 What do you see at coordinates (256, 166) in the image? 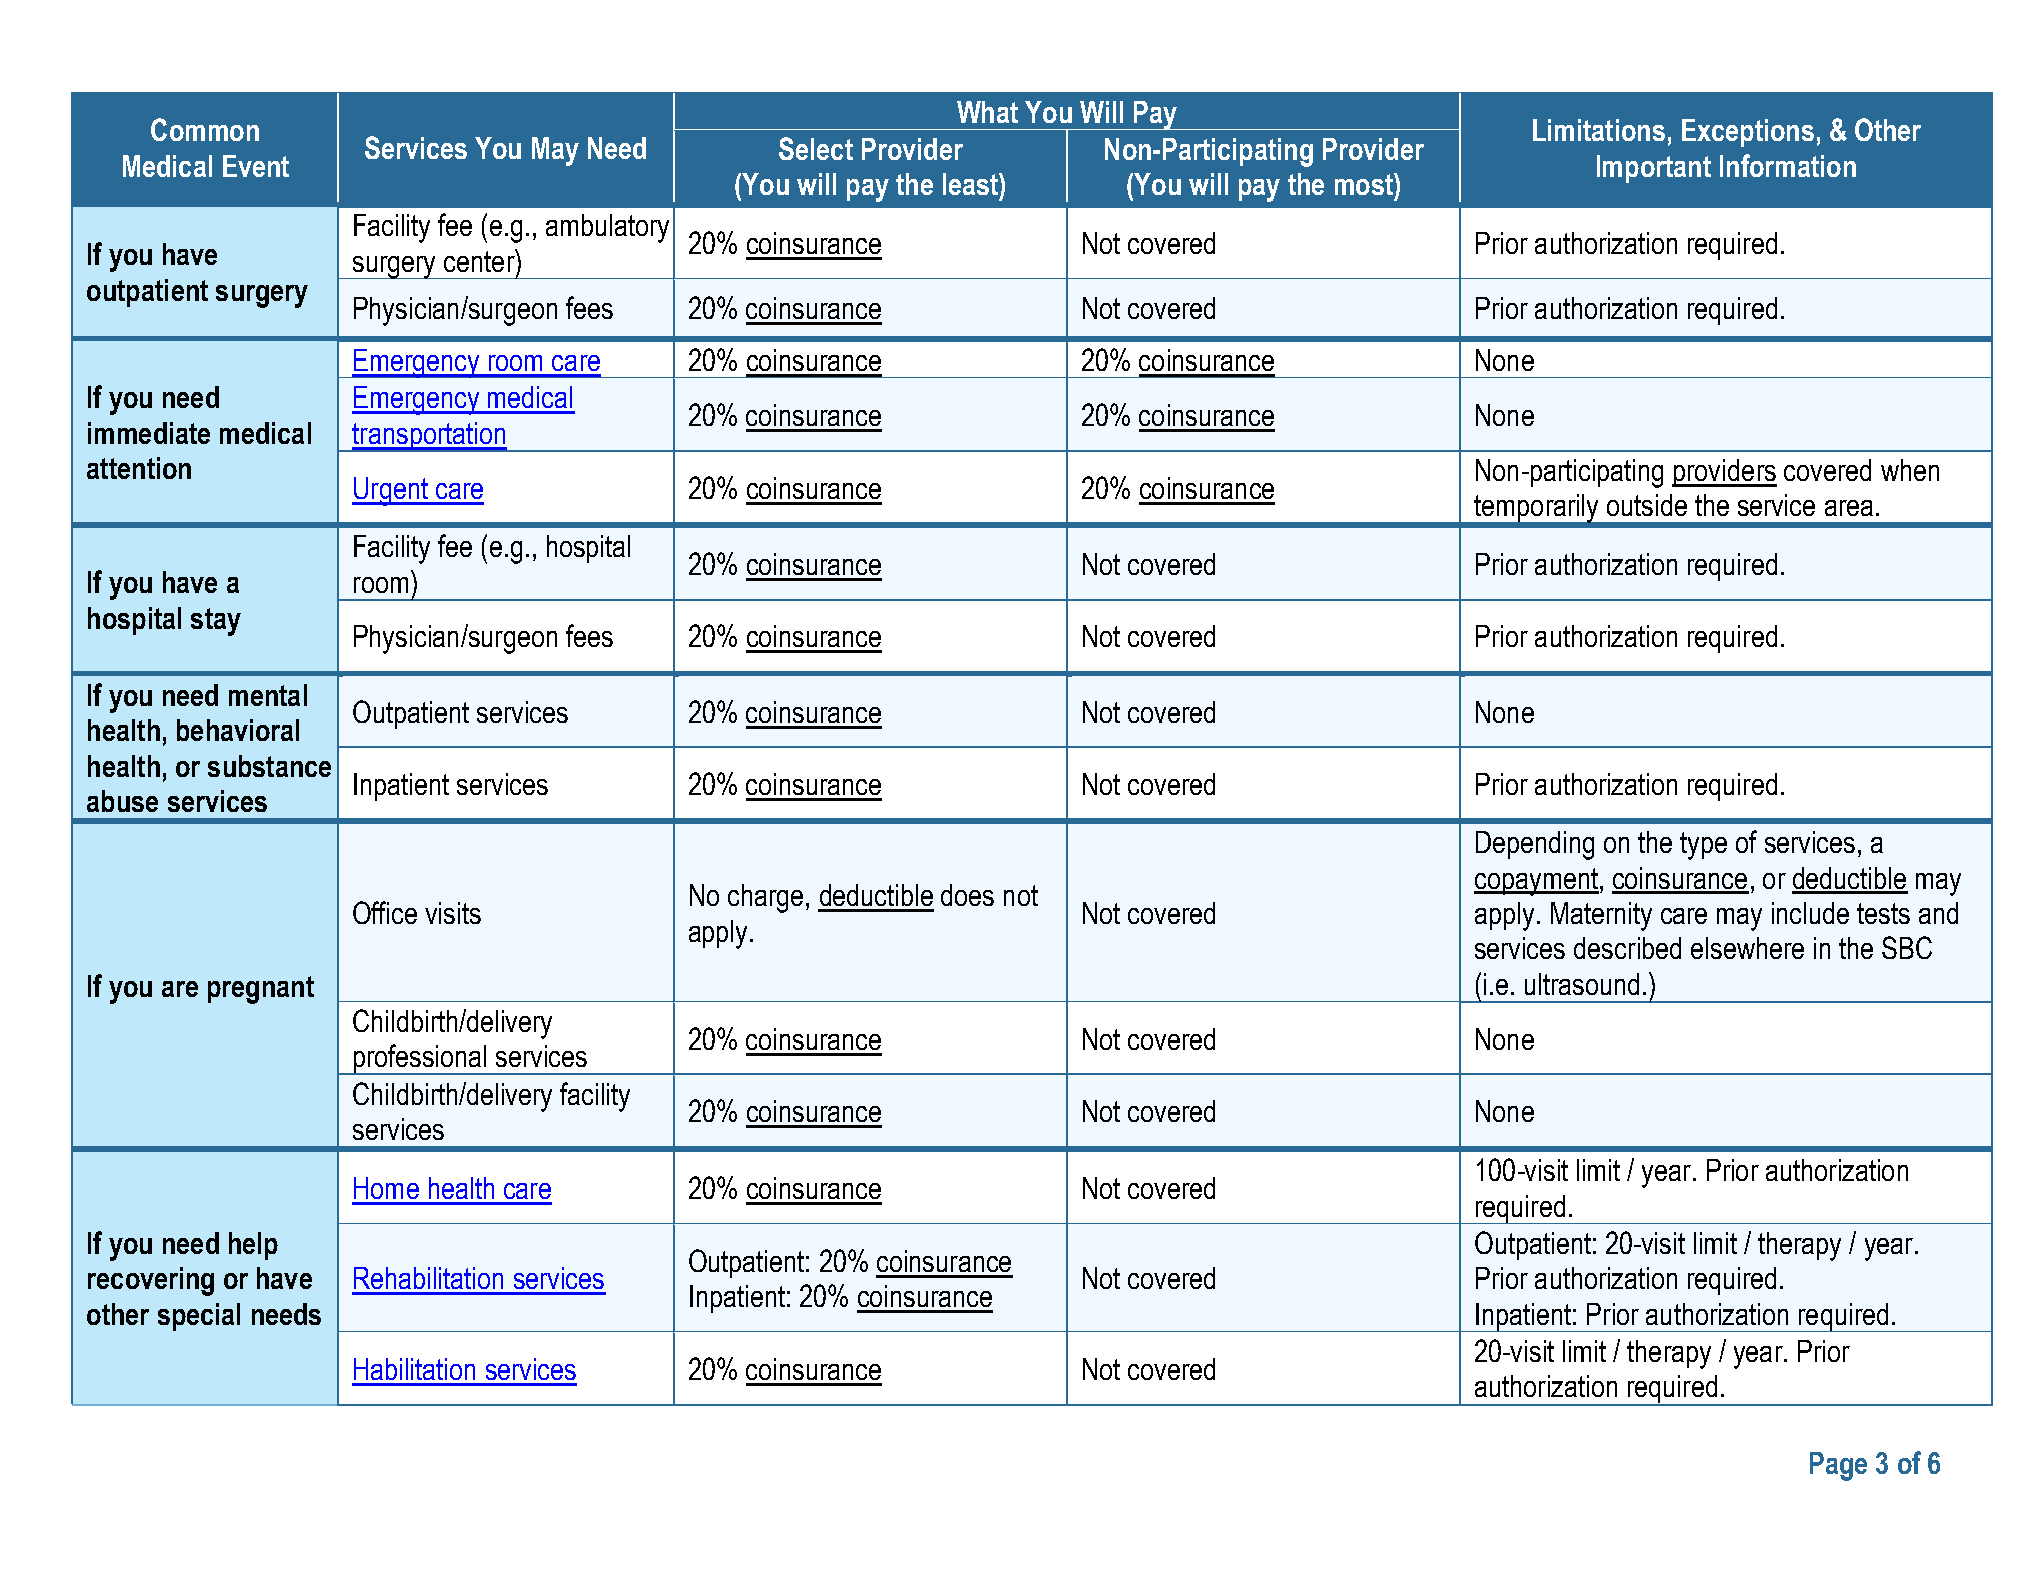
I see `Event` at bounding box center [256, 166].
